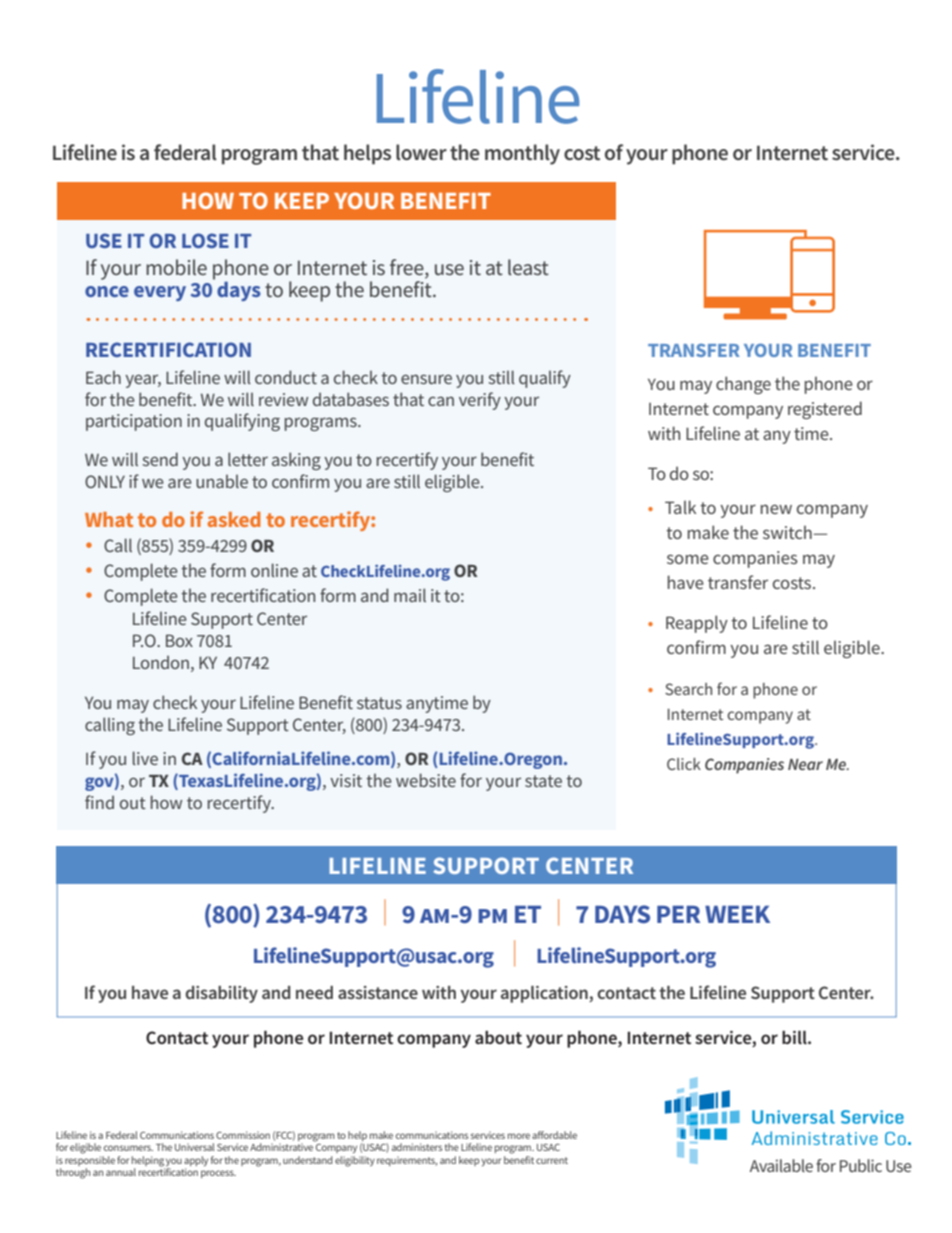 Image resolution: width=952 pixels, height=1233 pixels. What do you see at coordinates (205, 240) in the document?
I see `LOSE` at bounding box center [205, 240].
